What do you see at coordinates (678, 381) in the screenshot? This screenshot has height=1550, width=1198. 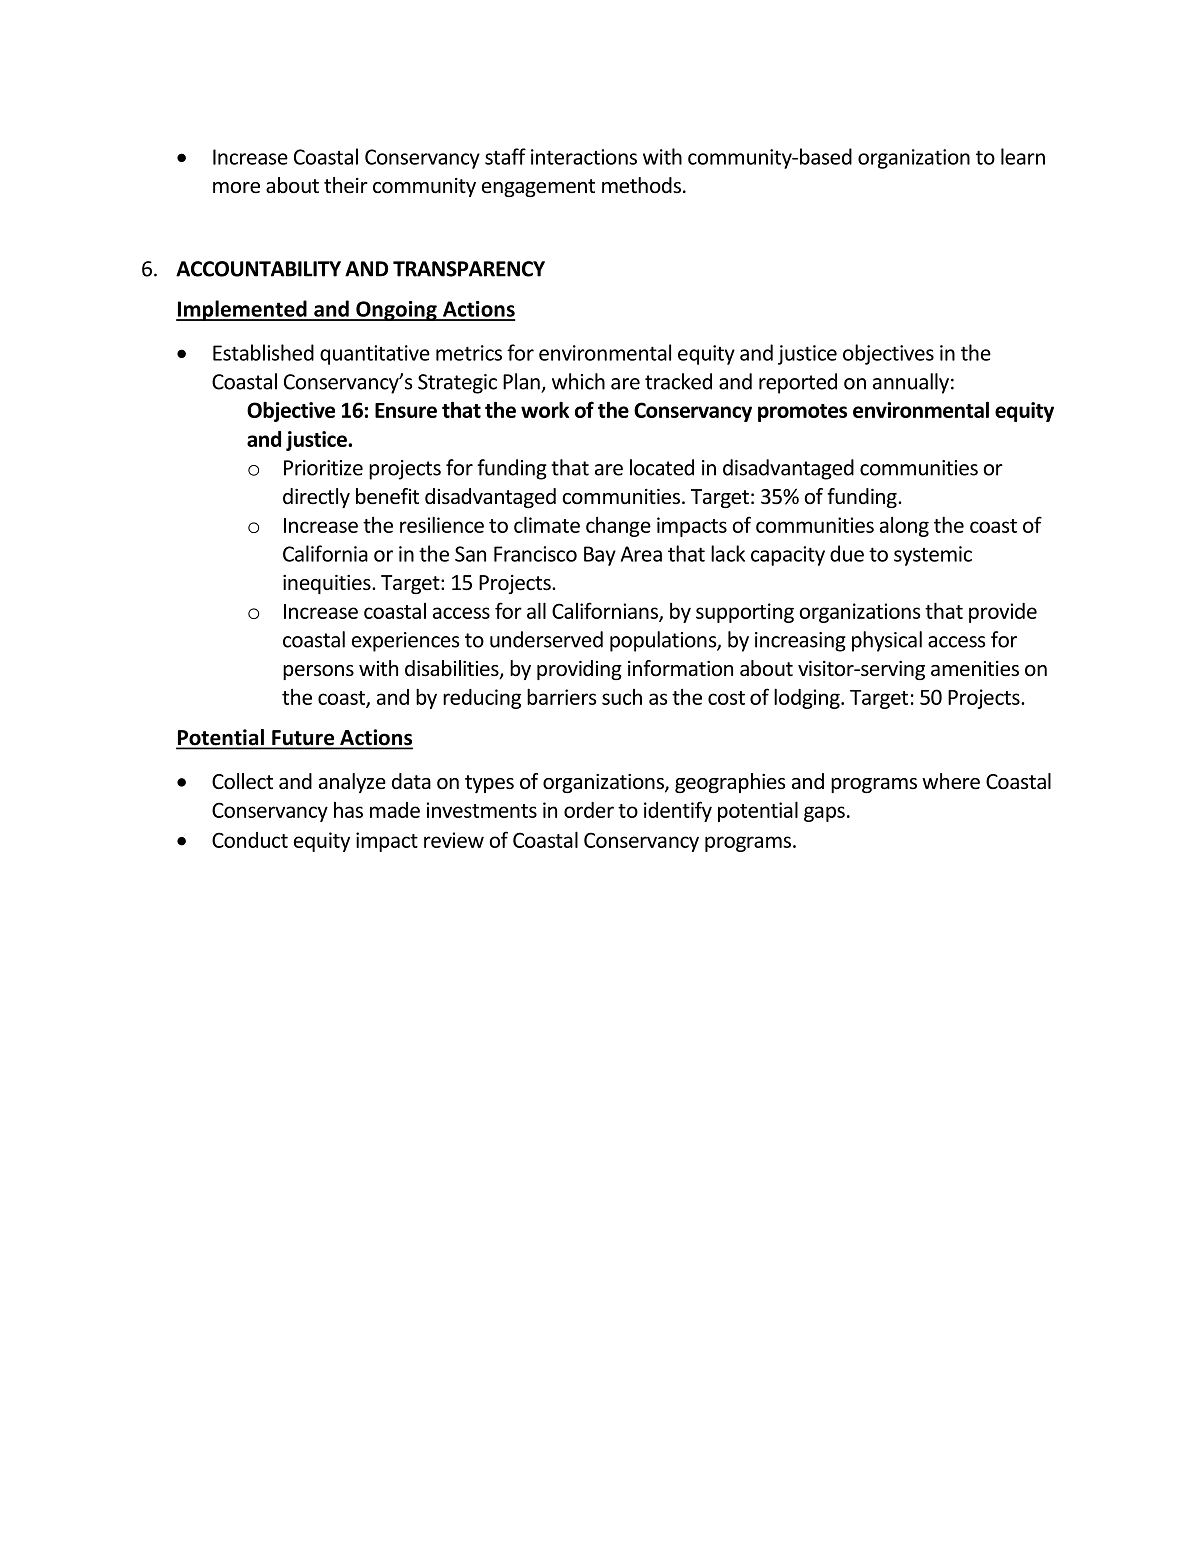 I see `tracked` at bounding box center [678, 381].
